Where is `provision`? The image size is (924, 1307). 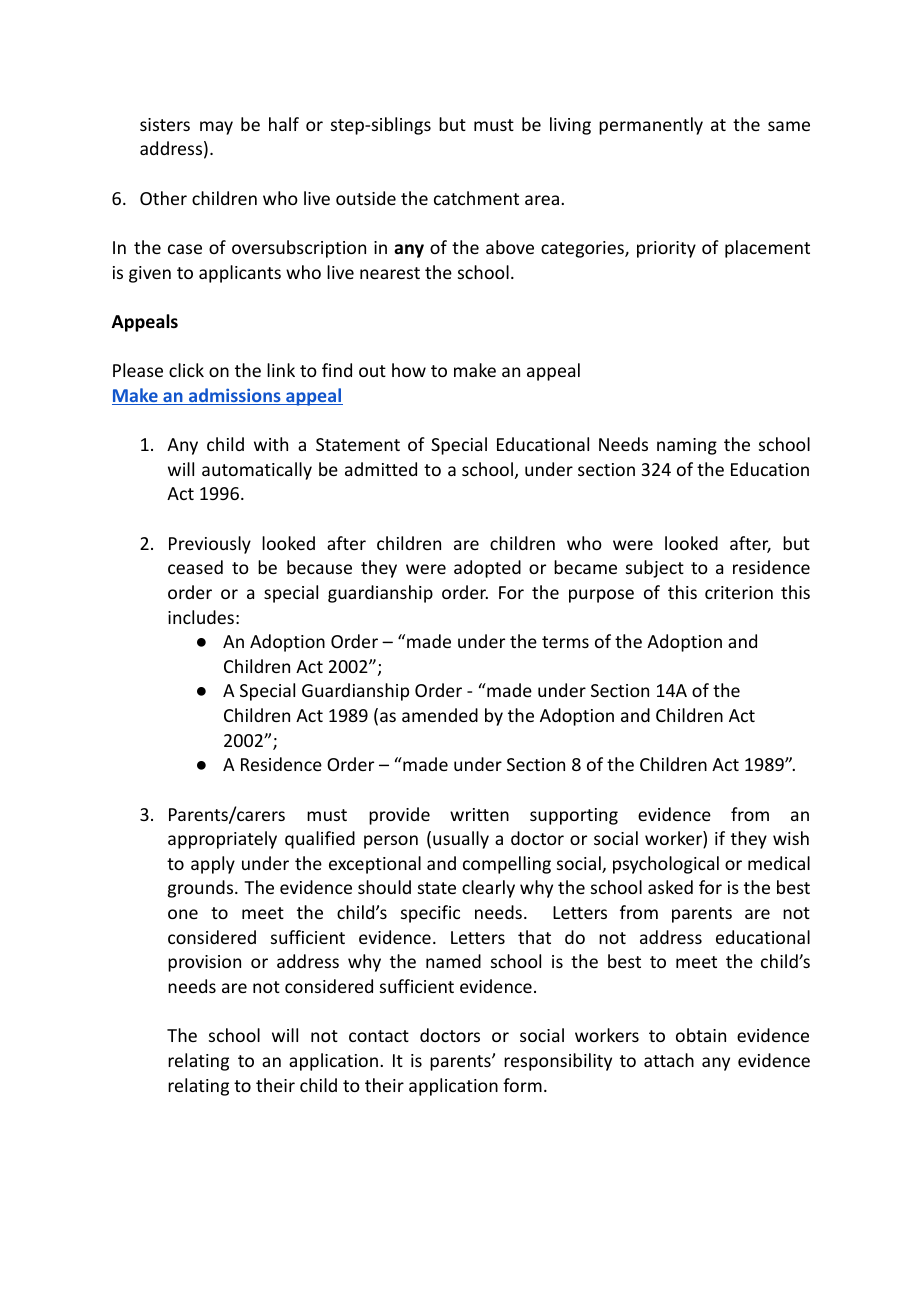
provision is located at coordinates (204, 963).
